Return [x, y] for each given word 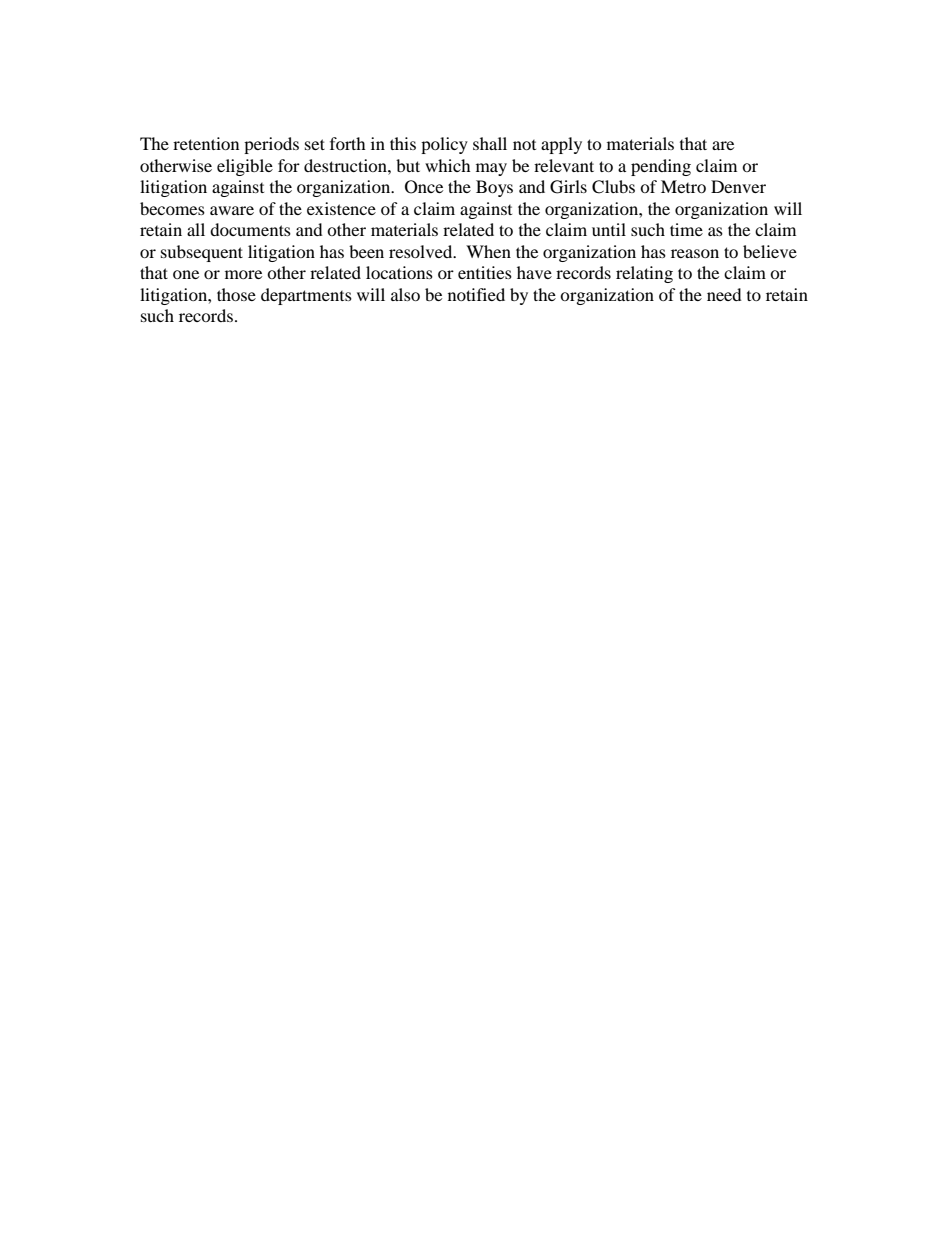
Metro [683, 186]
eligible [245, 167]
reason [695, 253]
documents [250, 229]
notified [476, 294]
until [609, 229]
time [686, 229]
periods [271, 145]
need [724, 294]
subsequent [202, 253]
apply [561, 145]
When [488, 251]
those [236, 294]
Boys [494, 188]
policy [444, 145]
